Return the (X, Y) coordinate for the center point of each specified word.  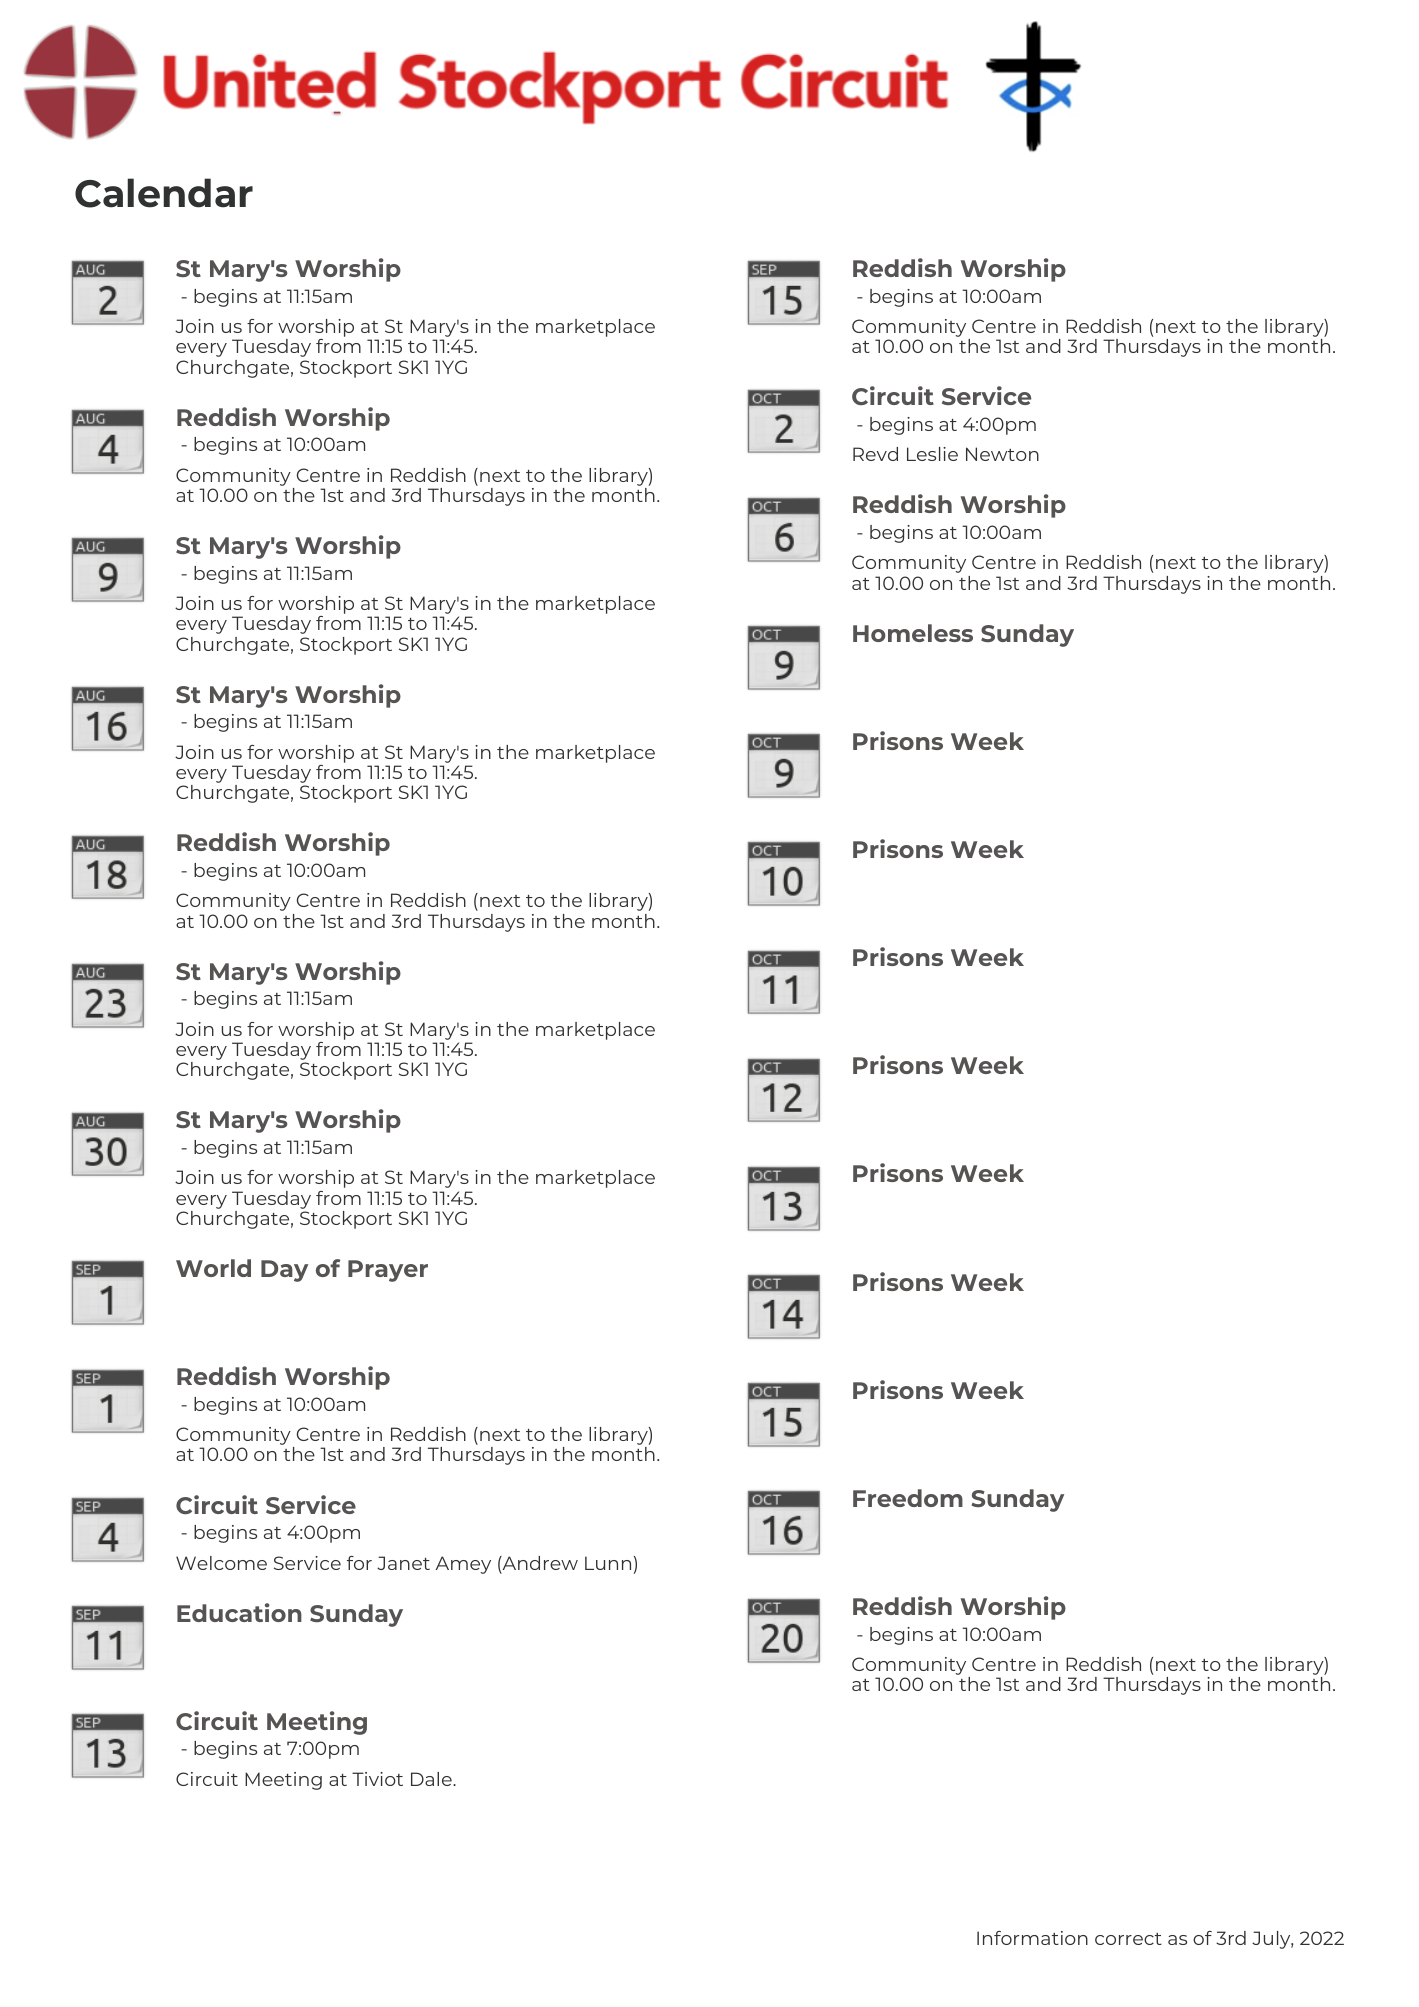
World (213, 1268)
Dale (432, 1779)
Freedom (908, 1498)
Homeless (913, 633)
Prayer (388, 1271)
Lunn (608, 1563)
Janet (403, 1563)
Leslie (932, 454)
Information (1032, 1938)
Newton (1002, 454)
